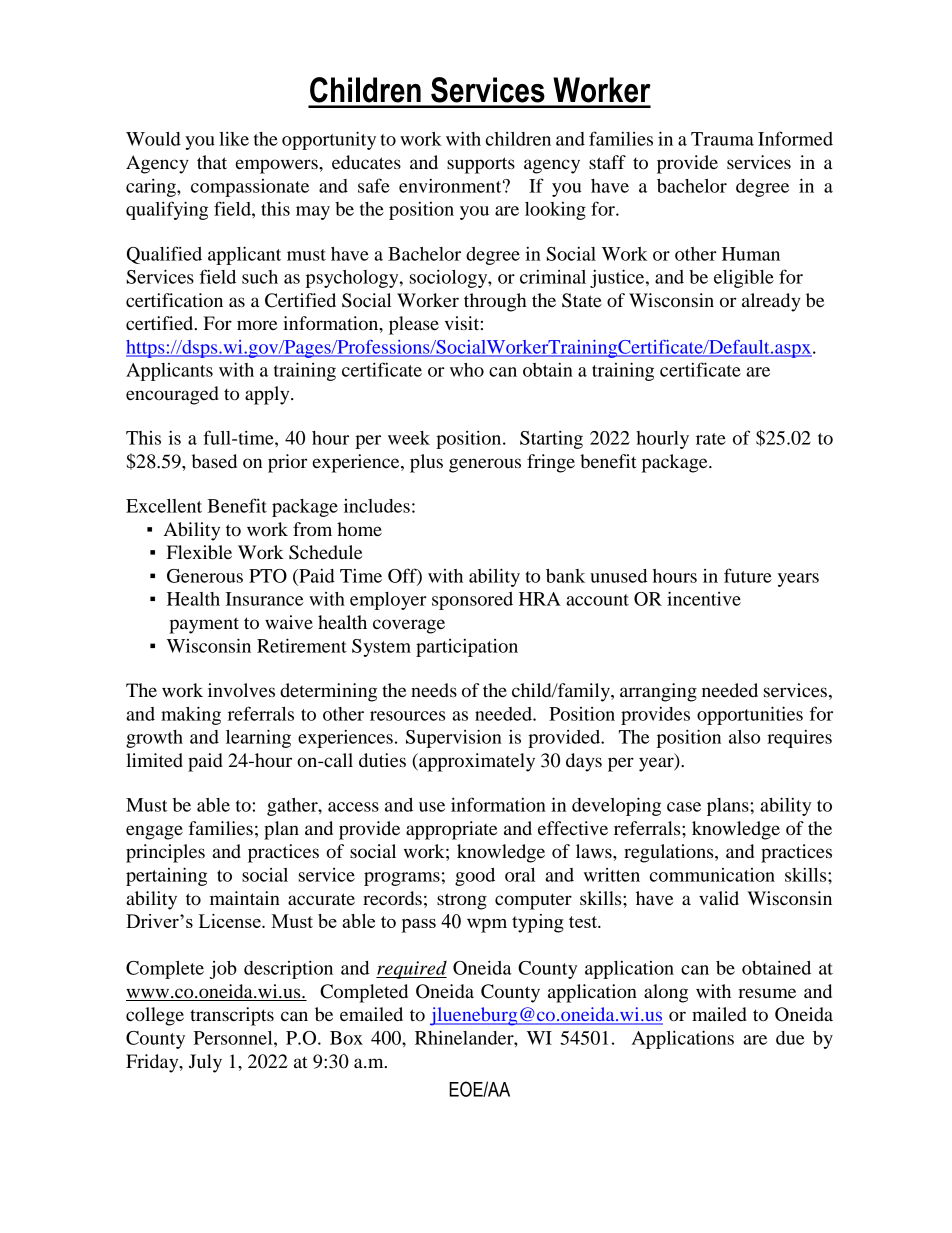 The image size is (952, 1233). I want to click on transcripts, so click(232, 1016).
